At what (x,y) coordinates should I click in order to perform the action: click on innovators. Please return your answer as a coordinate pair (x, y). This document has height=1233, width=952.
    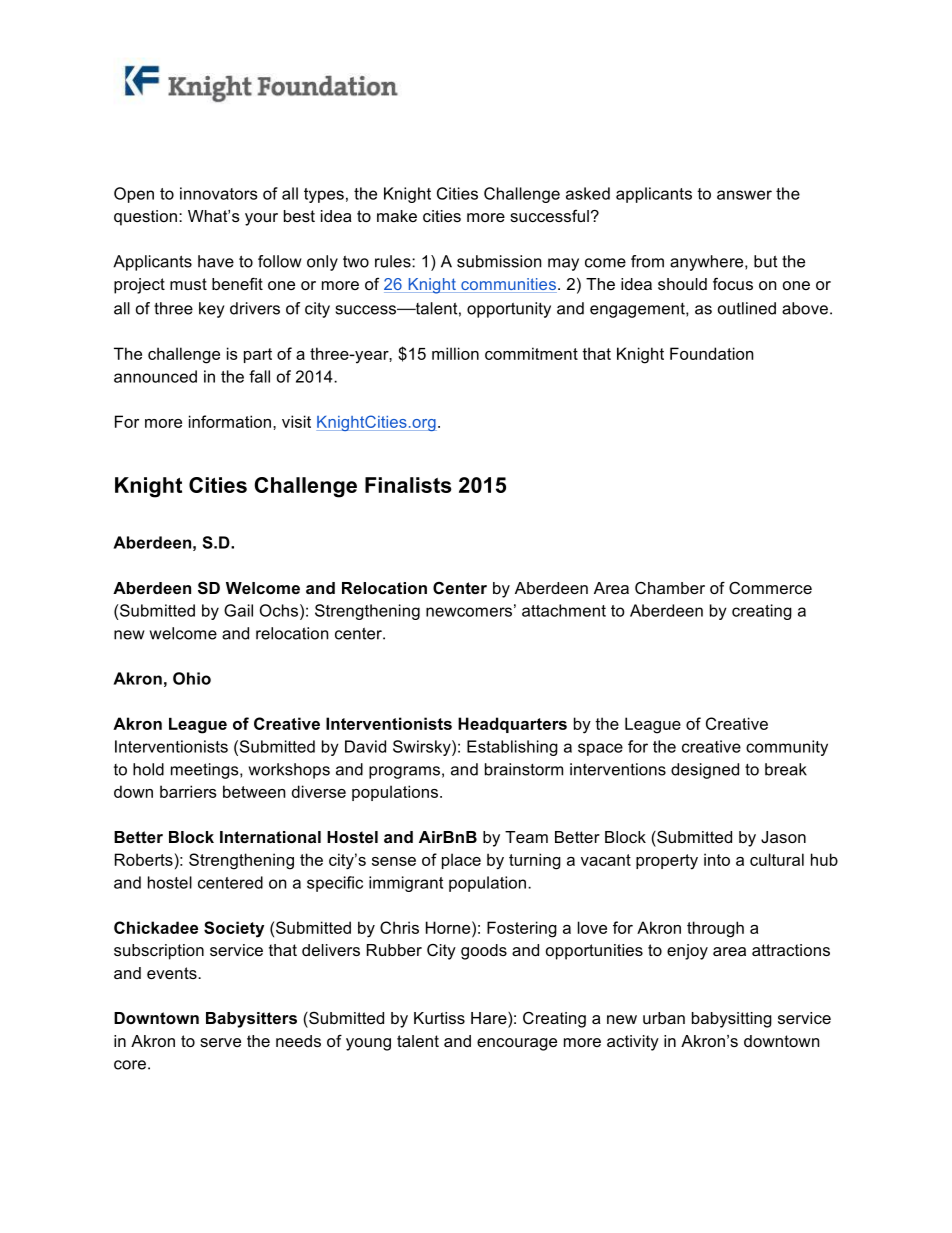
    Looking at the image, I should click on (218, 193).
